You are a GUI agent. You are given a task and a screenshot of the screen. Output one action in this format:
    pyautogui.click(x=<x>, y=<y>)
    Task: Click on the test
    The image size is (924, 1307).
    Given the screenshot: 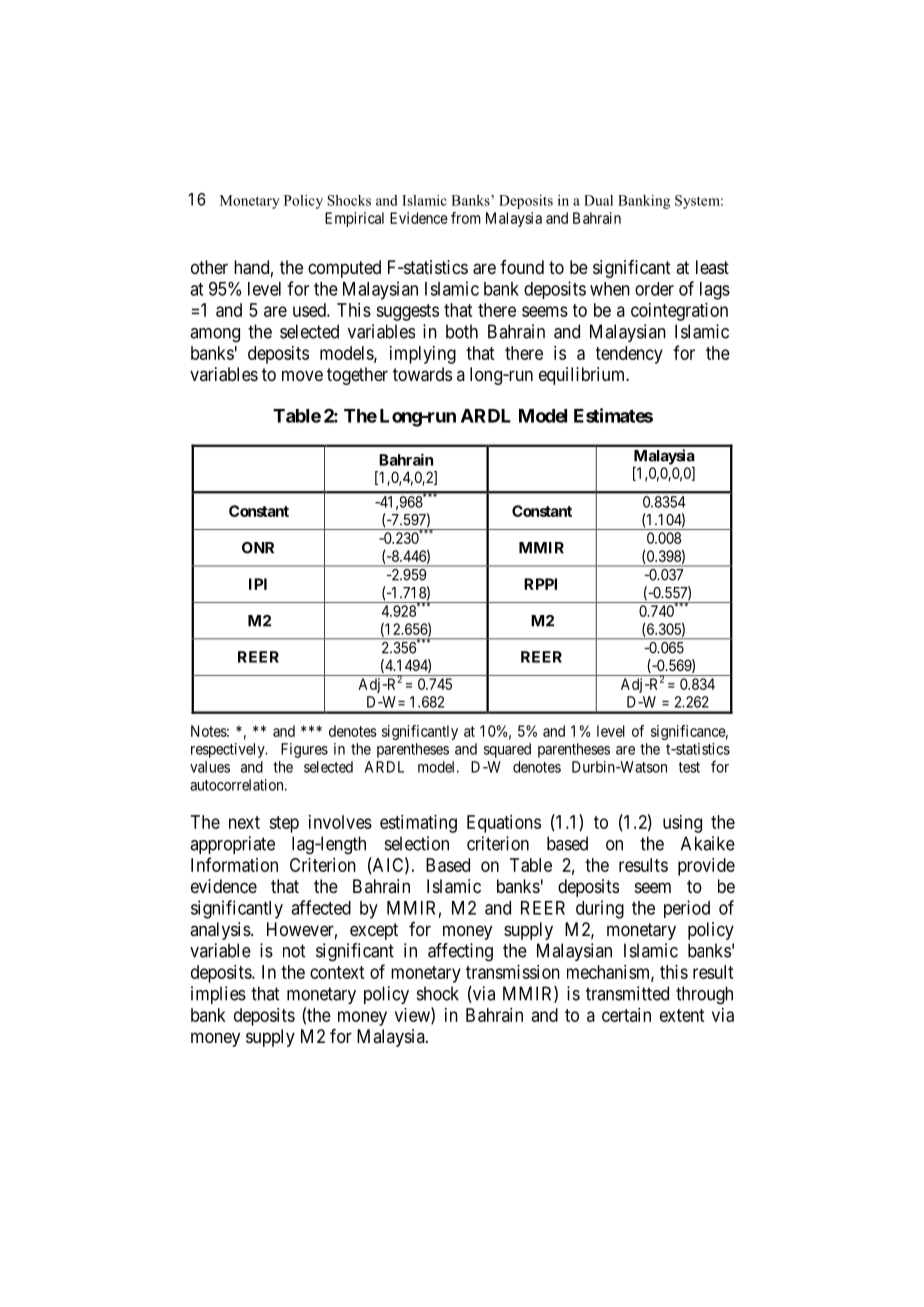 What is the action you would take?
    pyautogui.click(x=689, y=767)
